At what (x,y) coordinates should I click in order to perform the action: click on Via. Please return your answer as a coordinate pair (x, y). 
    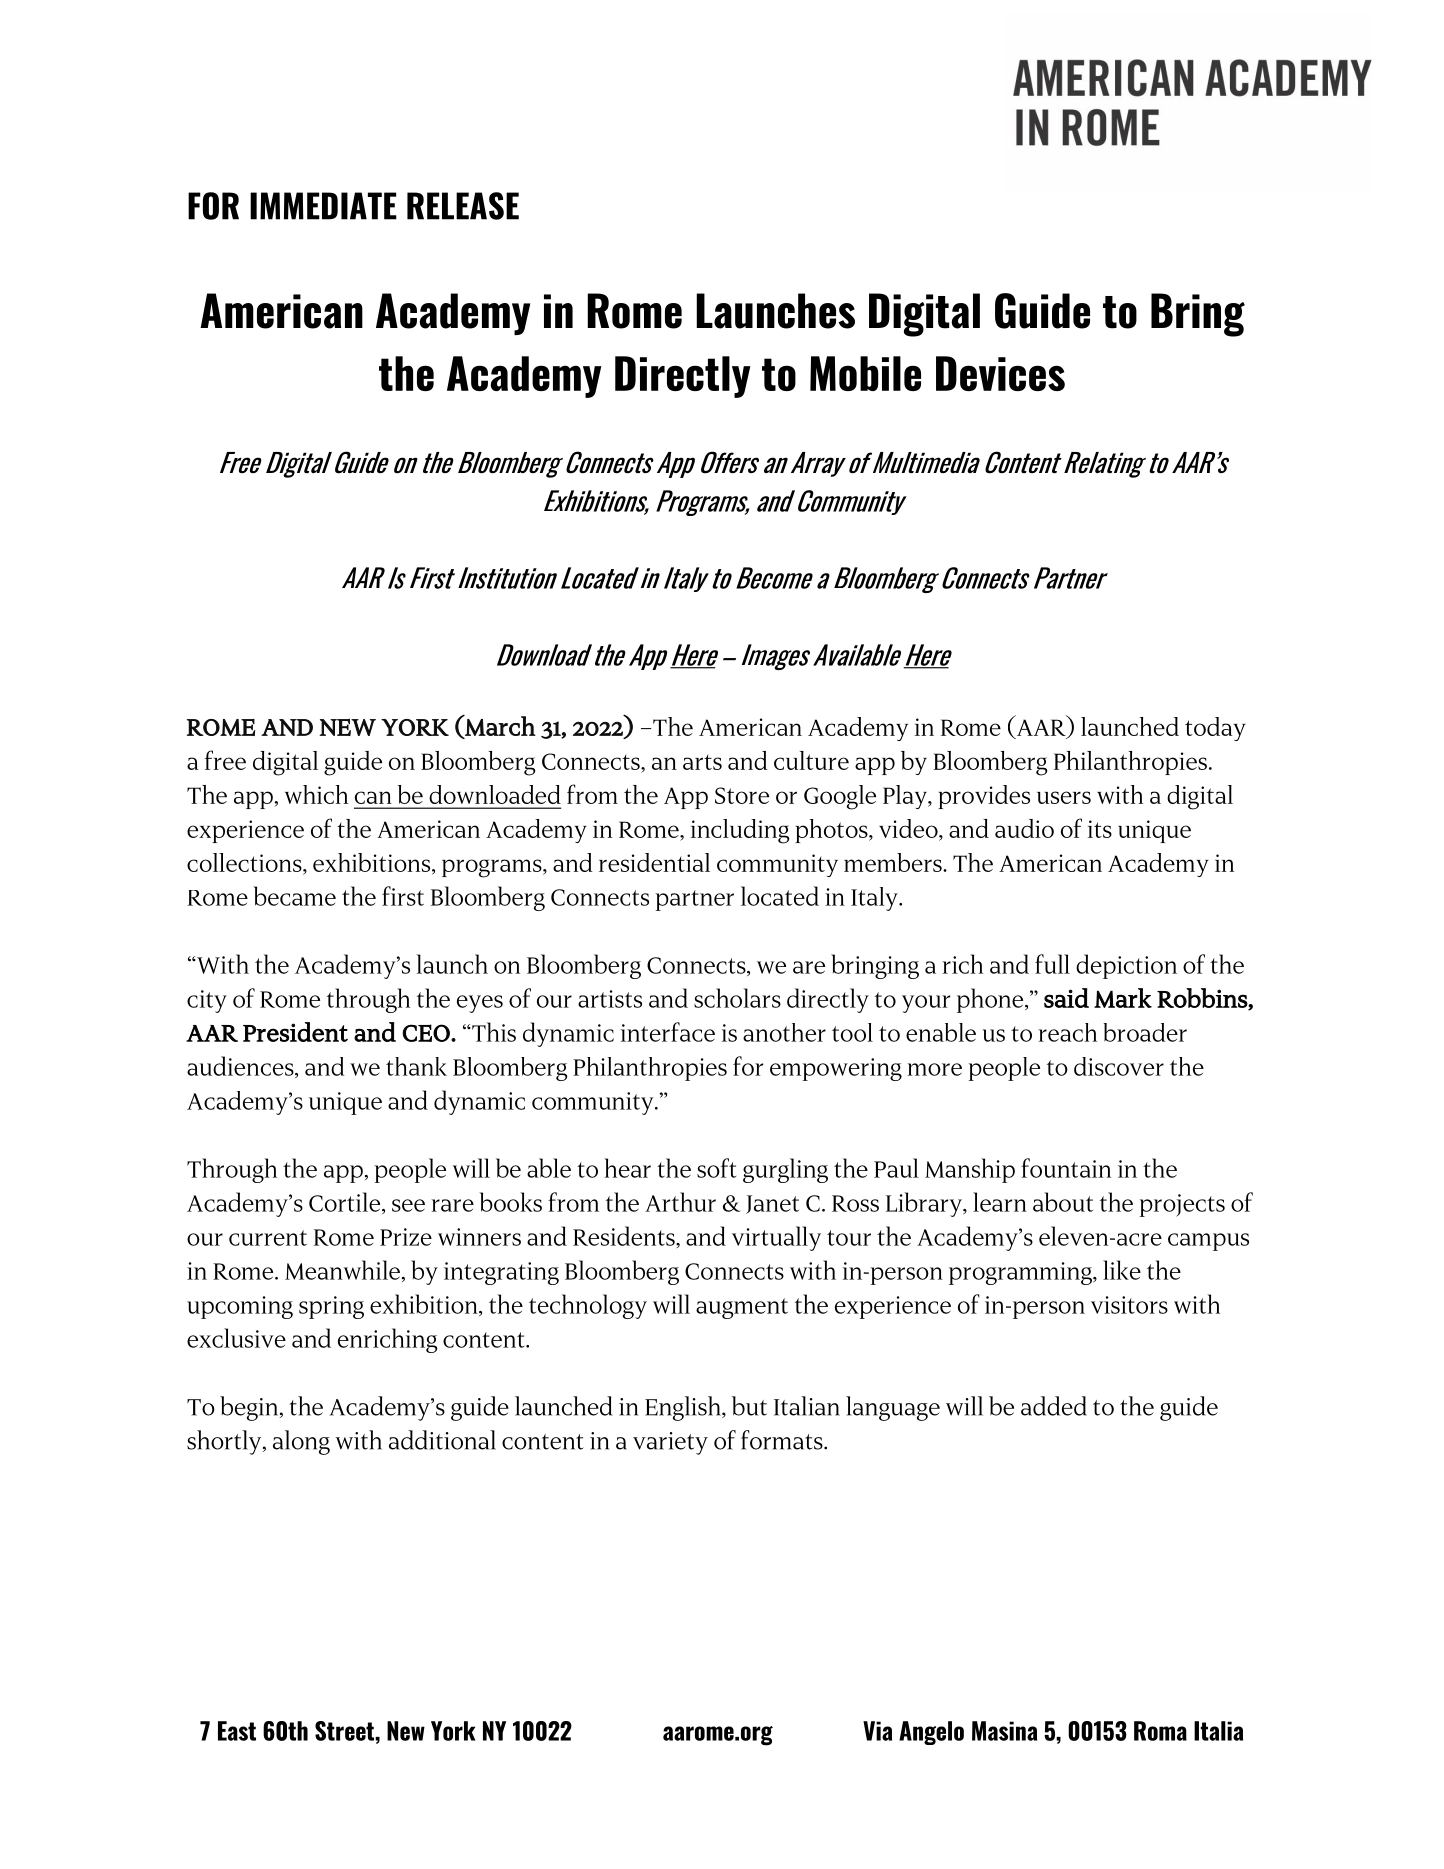
    Looking at the image, I should click on (877, 1731).
